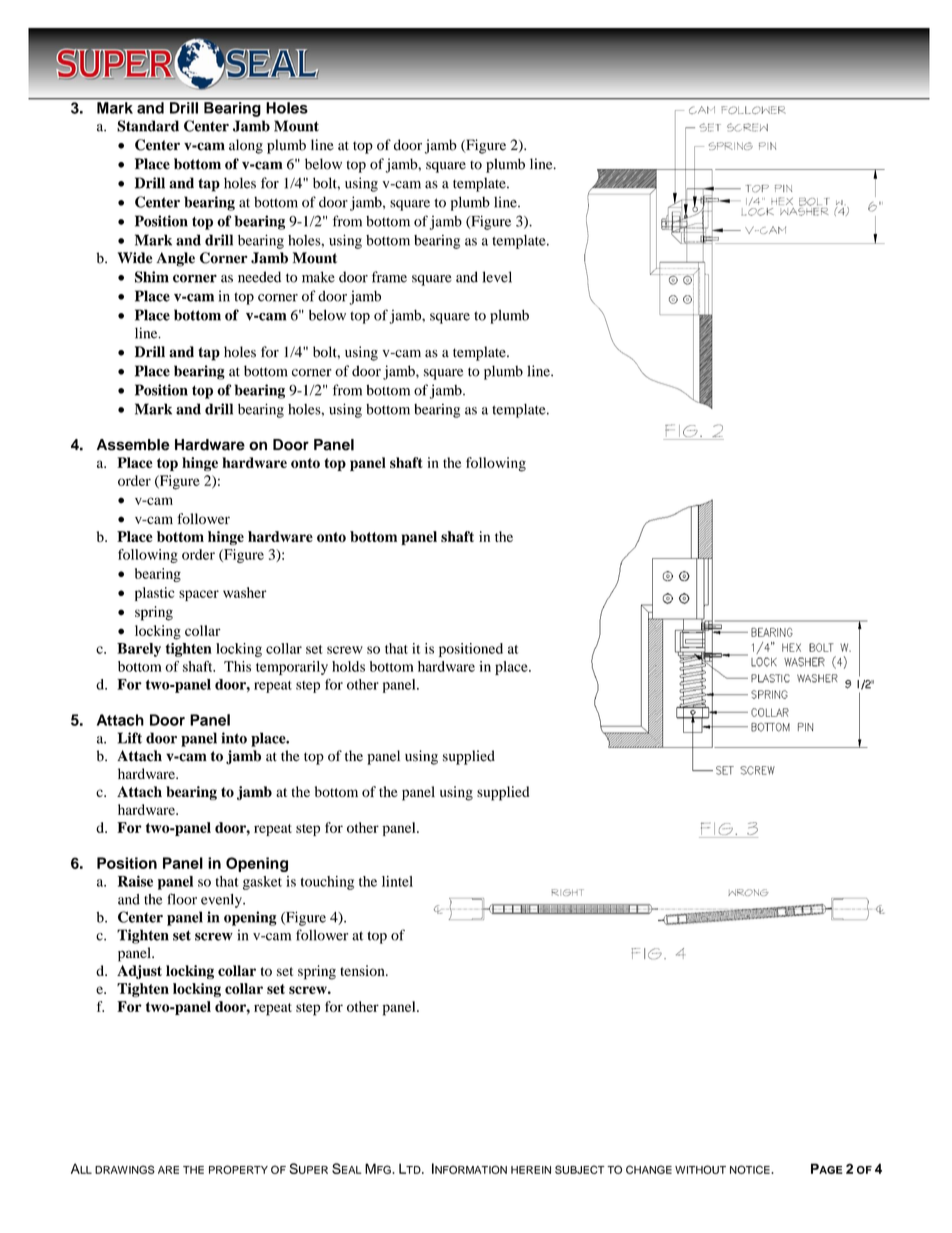  I want to click on PROPERTY, so click(238, 1169).
